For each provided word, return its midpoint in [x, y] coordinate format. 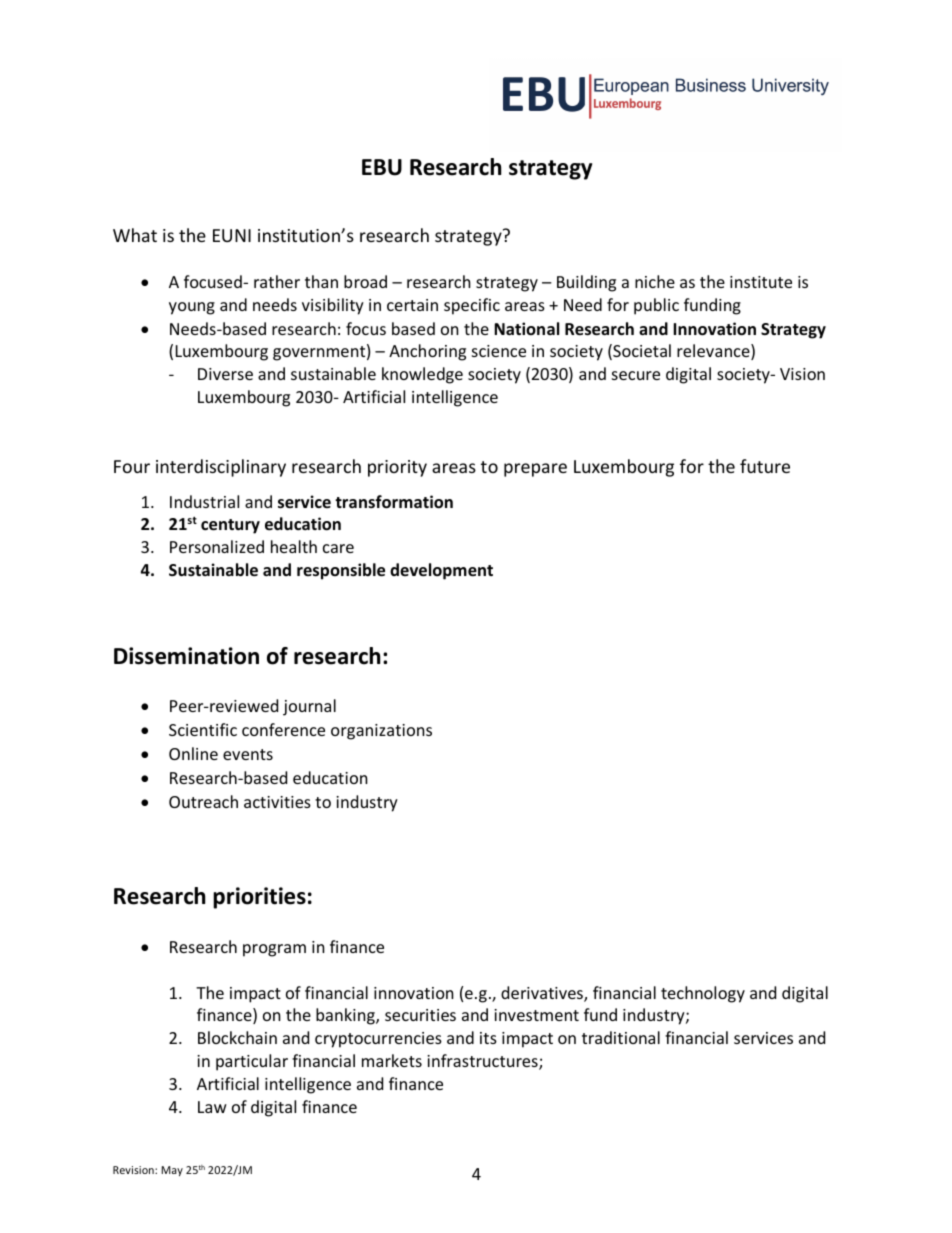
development [441, 571]
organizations [381, 732]
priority [397, 468]
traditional [621, 1037]
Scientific [203, 729]
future [765, 466]
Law [212, 1107]
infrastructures [483, 1062]
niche [655, 281]
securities [420, 1015]
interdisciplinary [221, 468]
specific [472, 306]
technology [703, 994]
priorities [259, 898]
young [192, 308]
